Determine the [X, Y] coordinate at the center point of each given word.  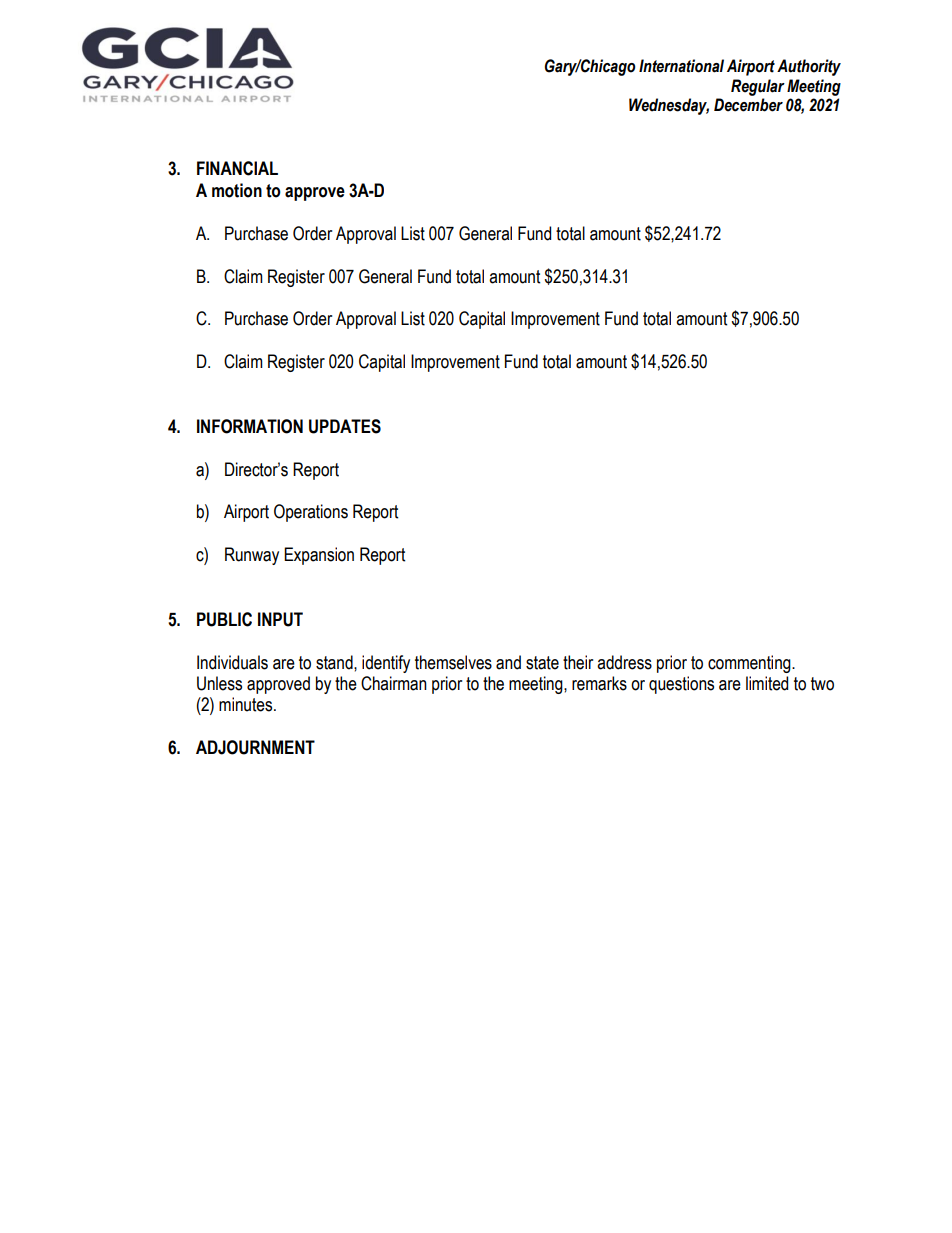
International [681, 66]
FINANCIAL [237, 168]
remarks [599, 683]
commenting [750, 664]
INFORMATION [250, 426]
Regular [758, 87]
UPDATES [345, 426]
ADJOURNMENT [255, 747]
